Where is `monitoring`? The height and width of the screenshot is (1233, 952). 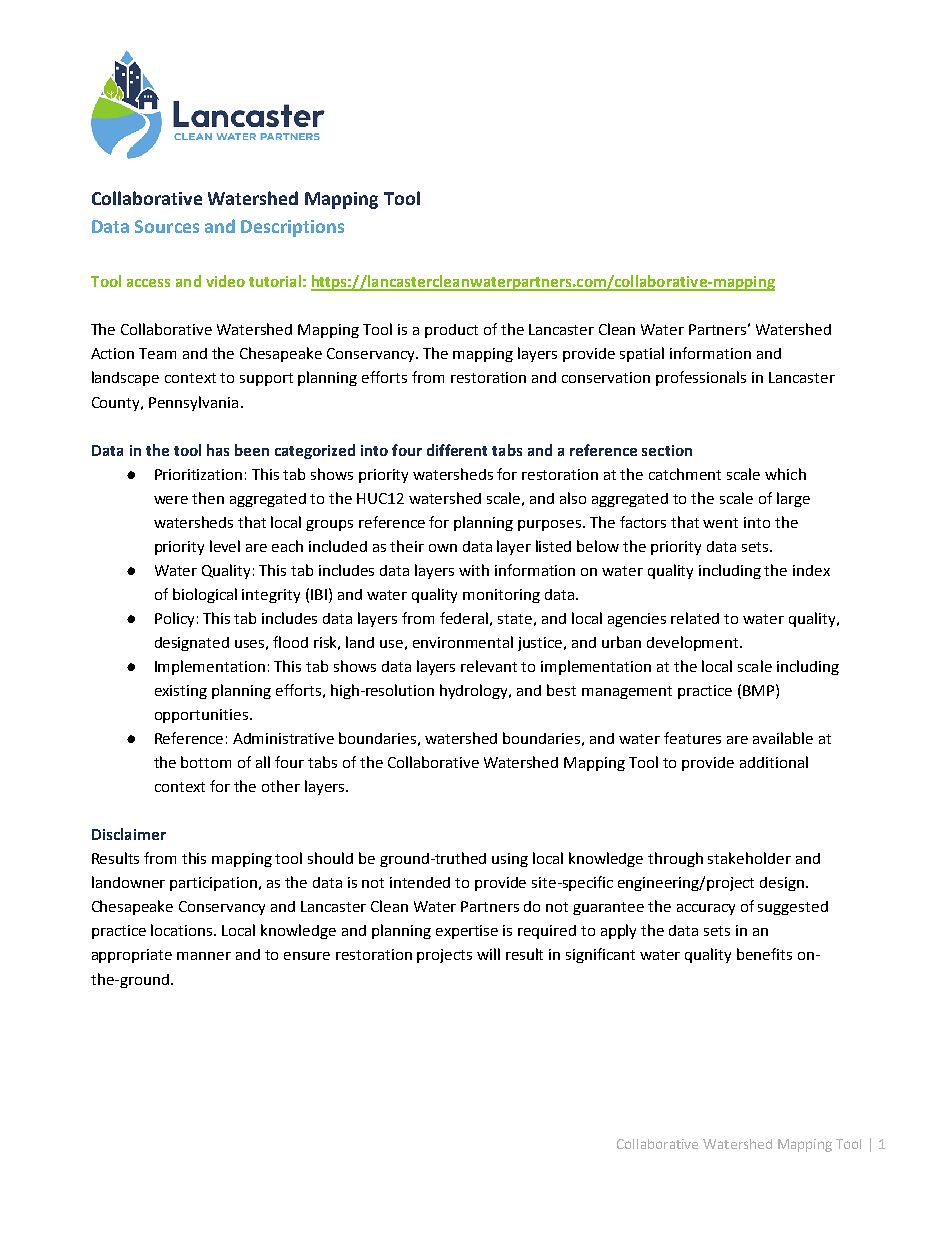
monitoring is located at coordinates (501, 596).
